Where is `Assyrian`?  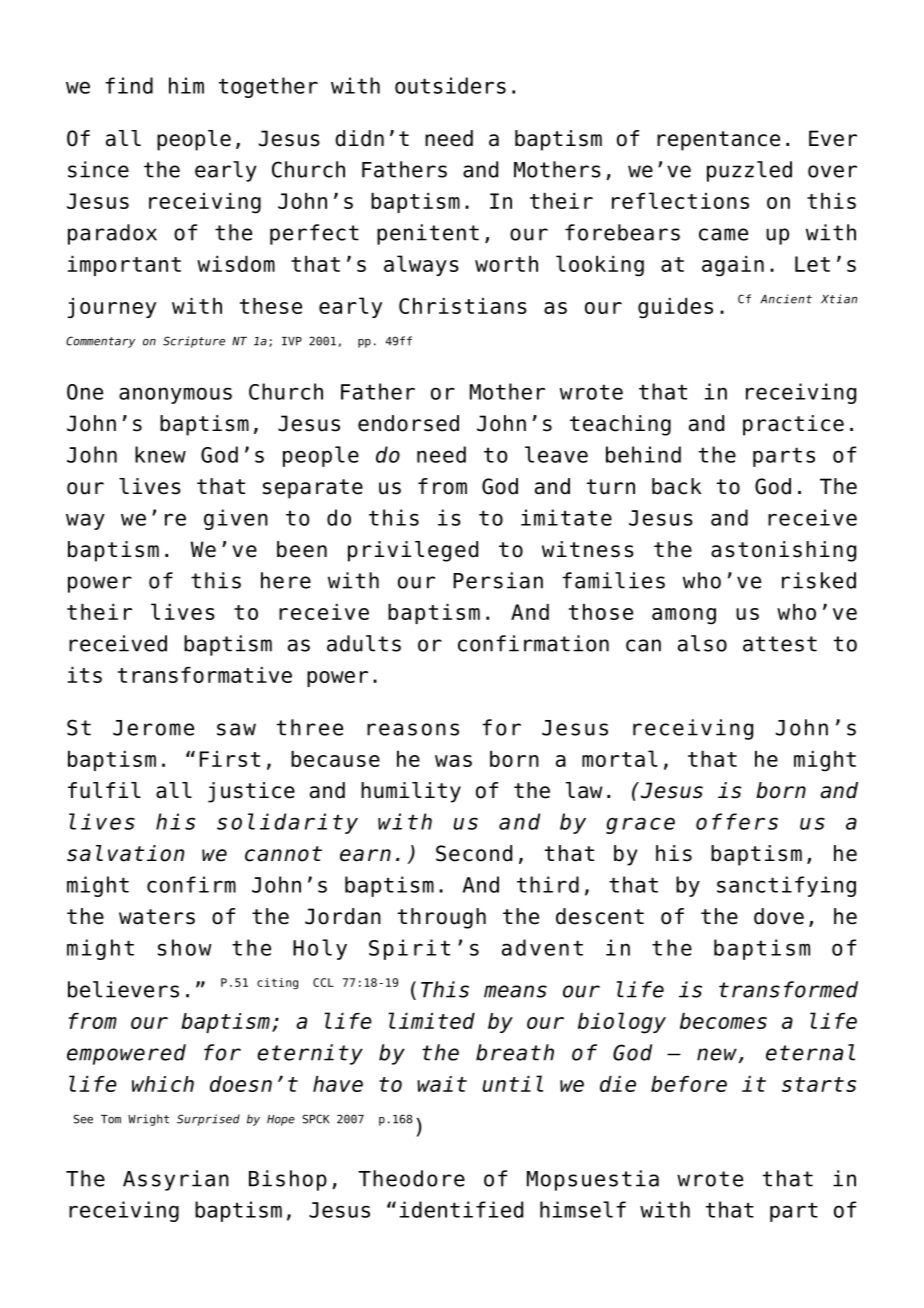
Assyrian is located at coordinates (176, 1180).
